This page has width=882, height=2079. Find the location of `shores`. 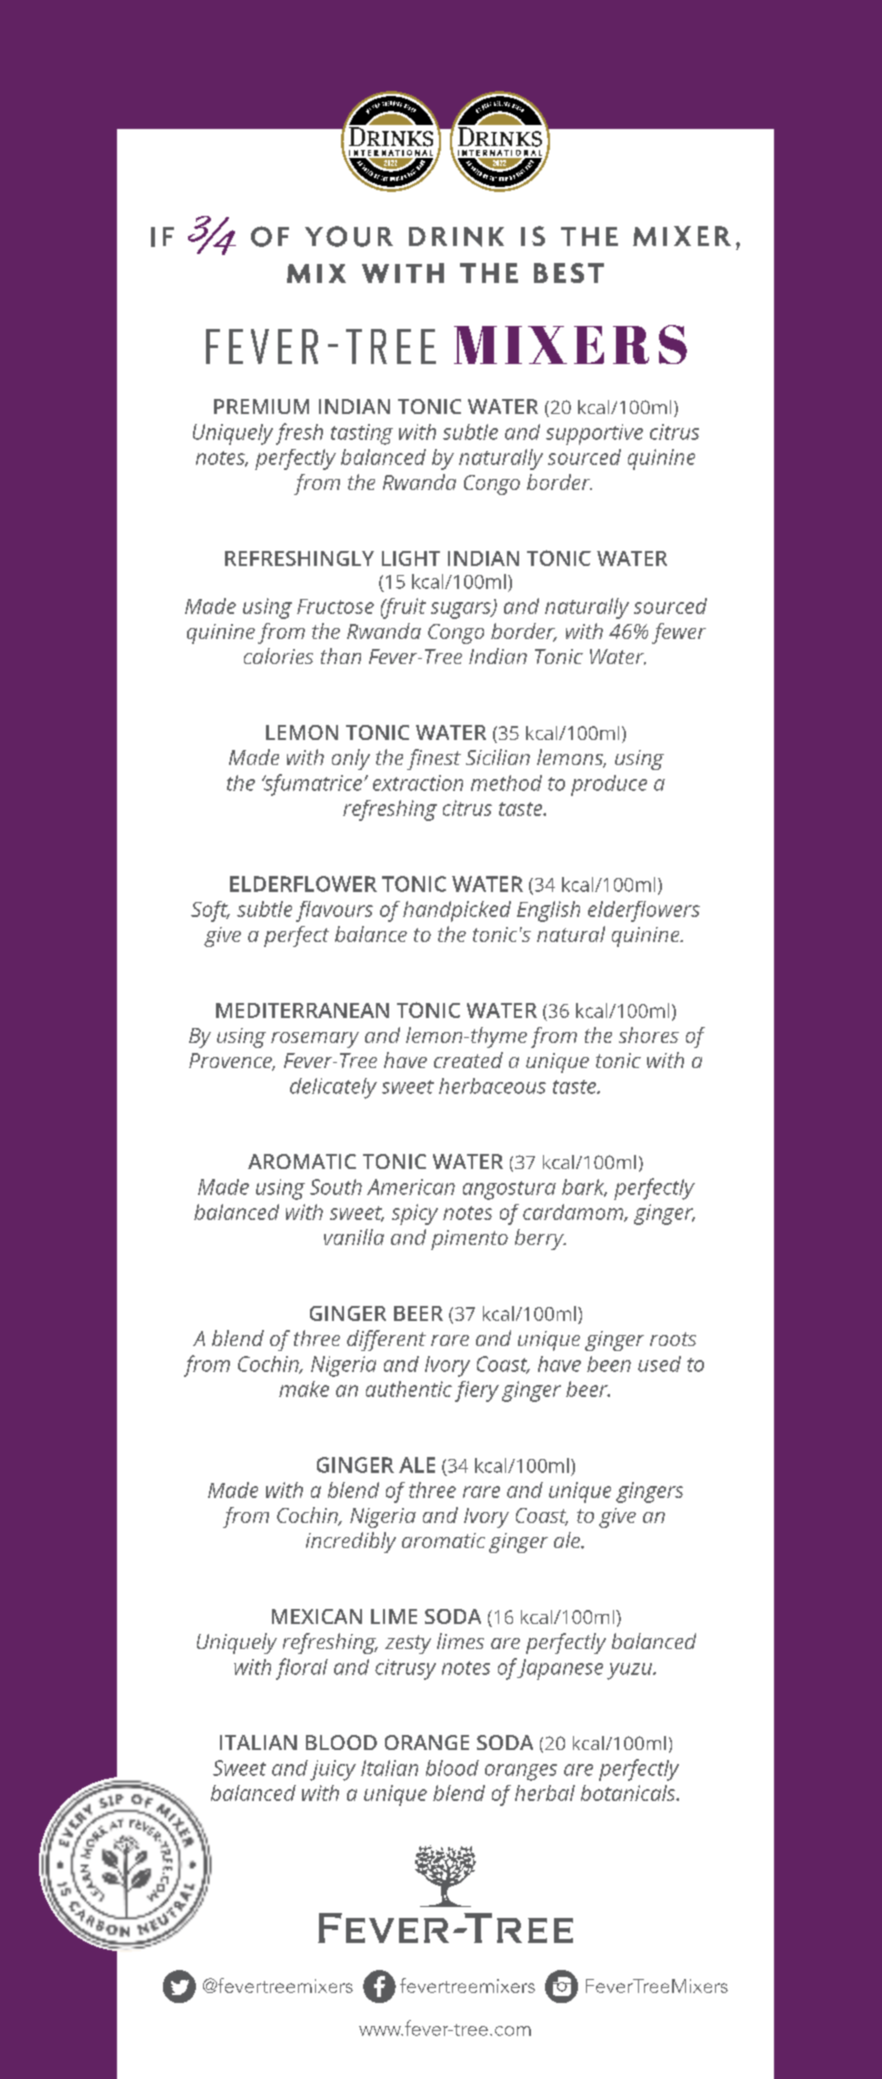

shores is located at coordinates (649, 1035).
